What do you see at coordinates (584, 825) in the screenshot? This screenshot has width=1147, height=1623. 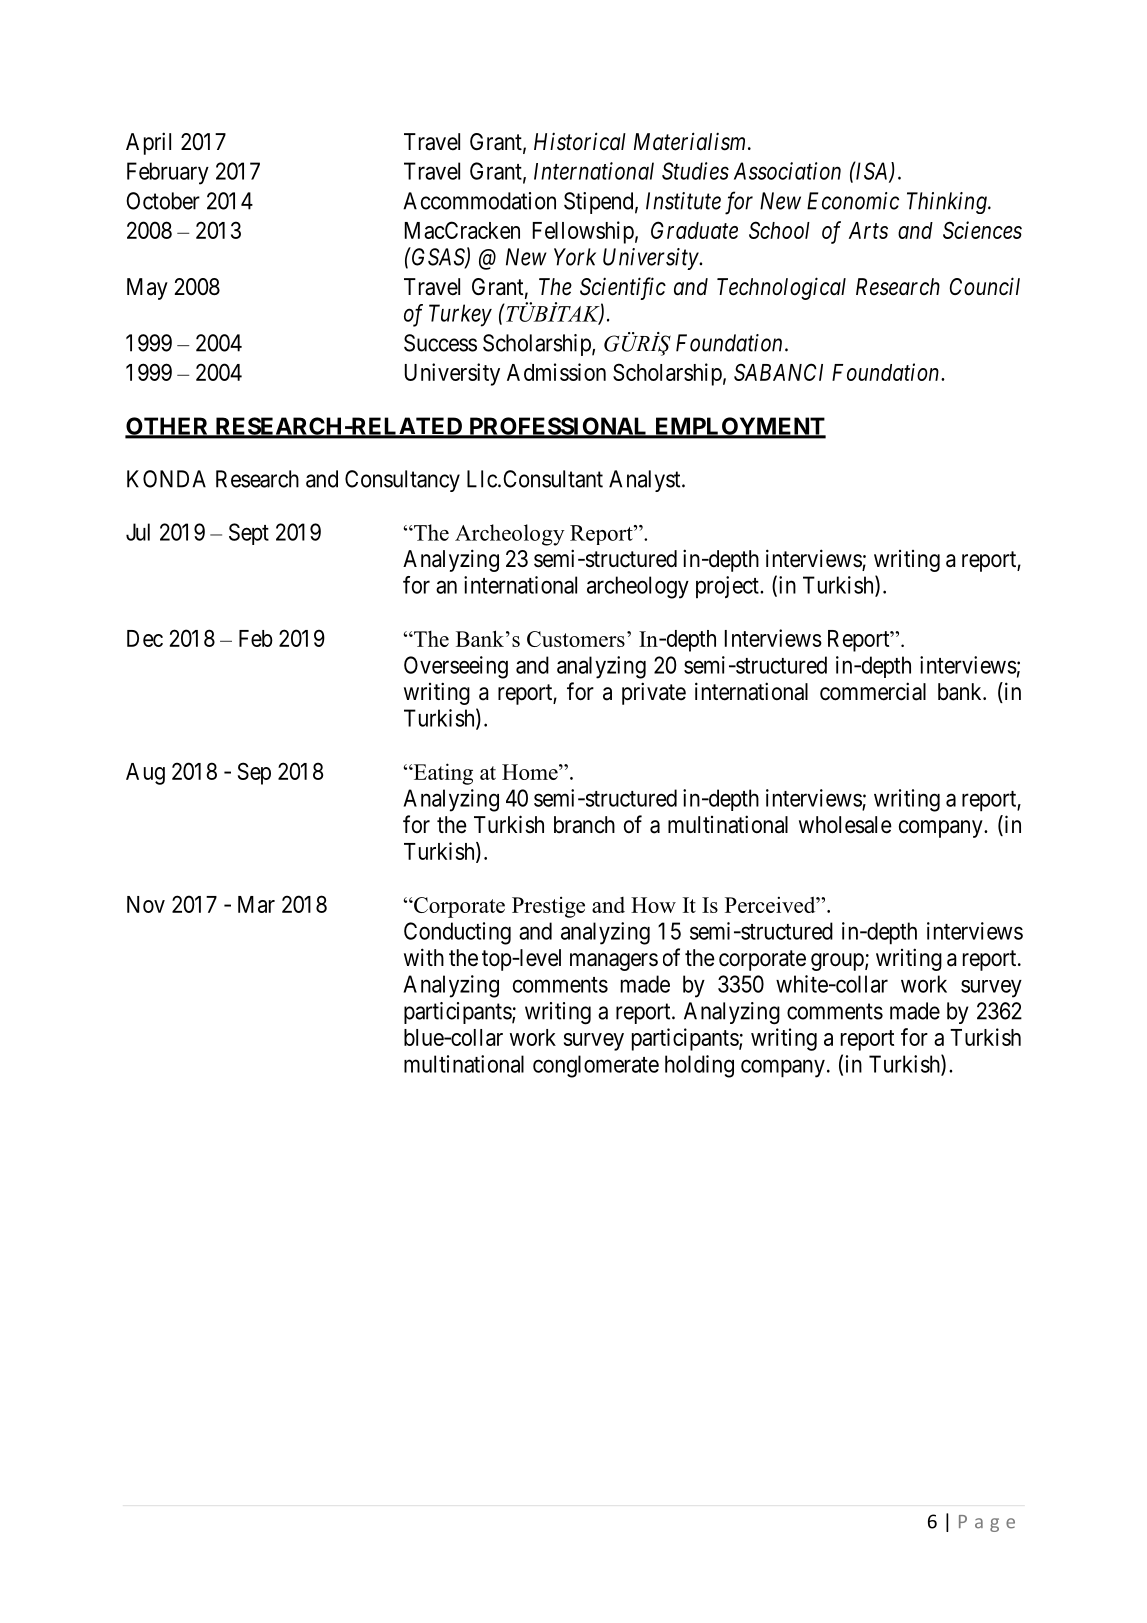 I see `branch` at bounding box center [584, 825].
